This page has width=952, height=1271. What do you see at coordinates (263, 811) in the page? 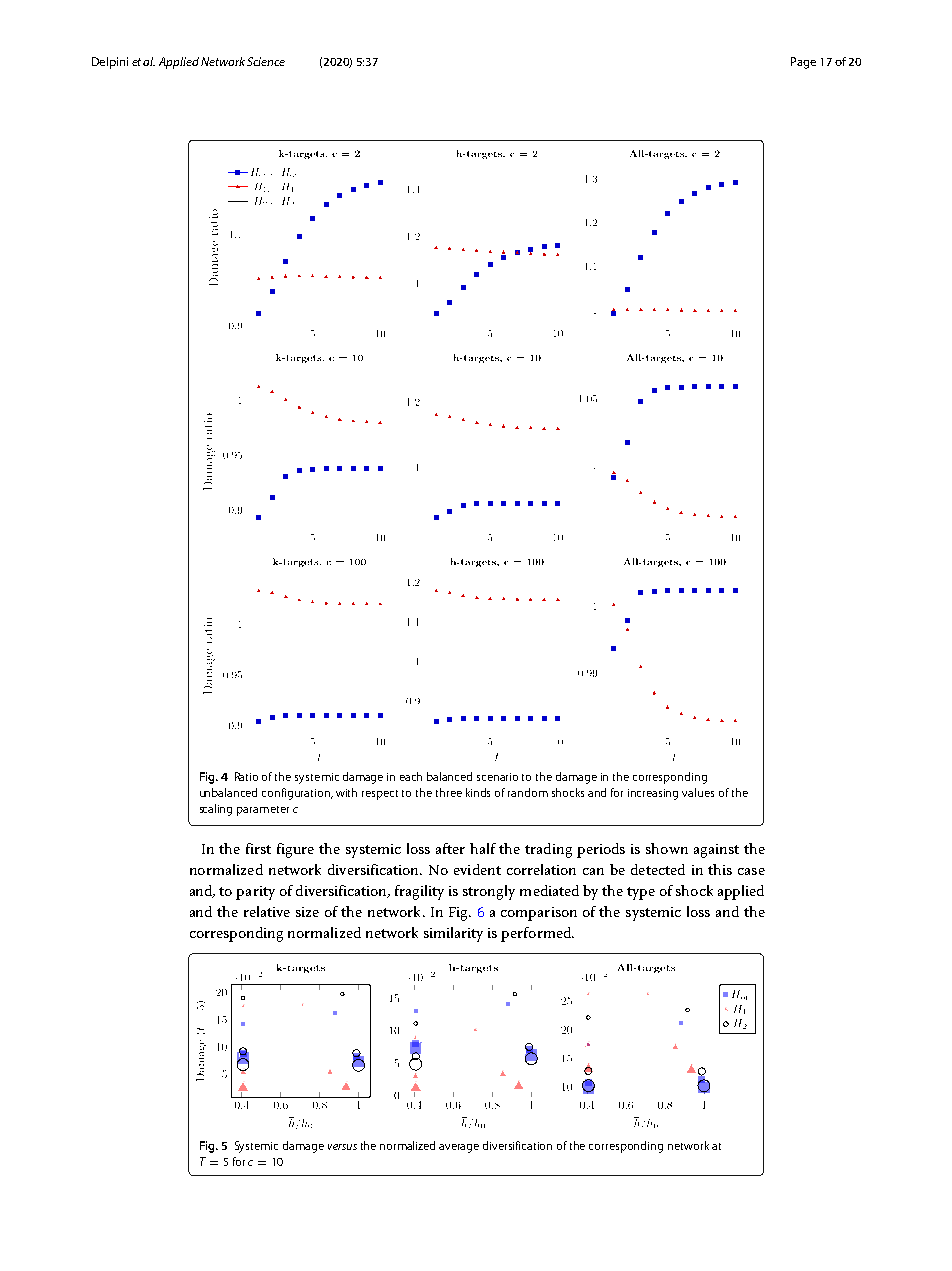
I see `parameter` at bounding box center [263, 811].
